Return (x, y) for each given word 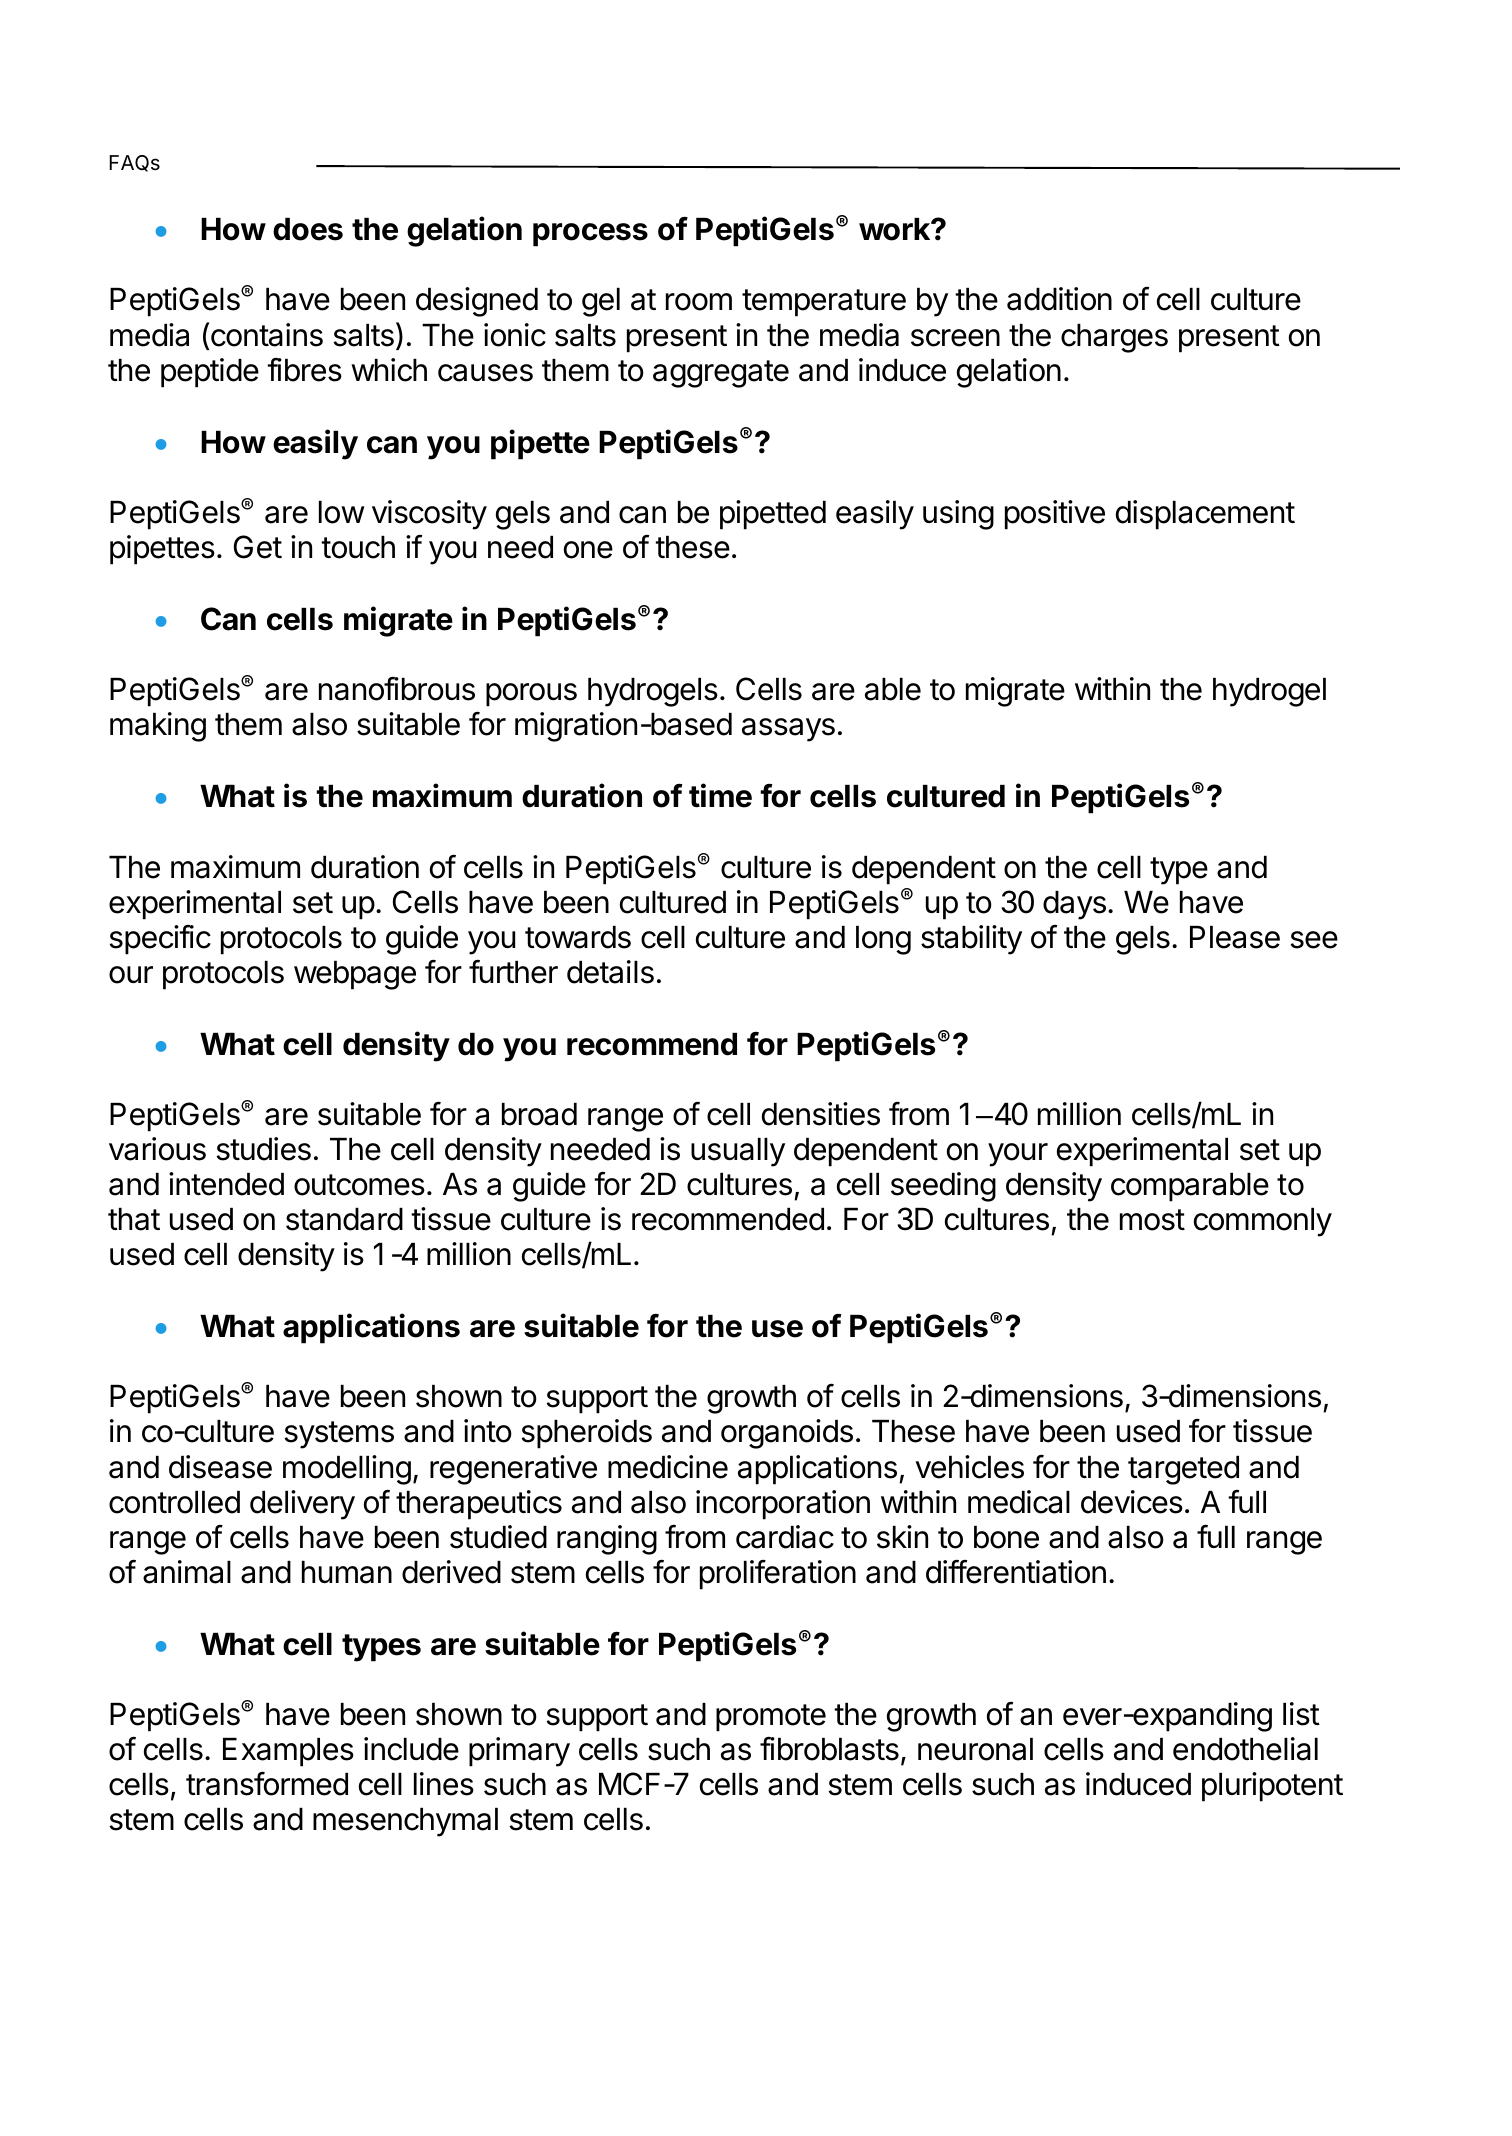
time (720, 795)
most (1152, 1220)
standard (344, 1219)
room (699, 302)
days (1074, 905)
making (158, 727)
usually (738, 1152)
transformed (267, 1783)
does (308, 229)
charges (1114, 338)
